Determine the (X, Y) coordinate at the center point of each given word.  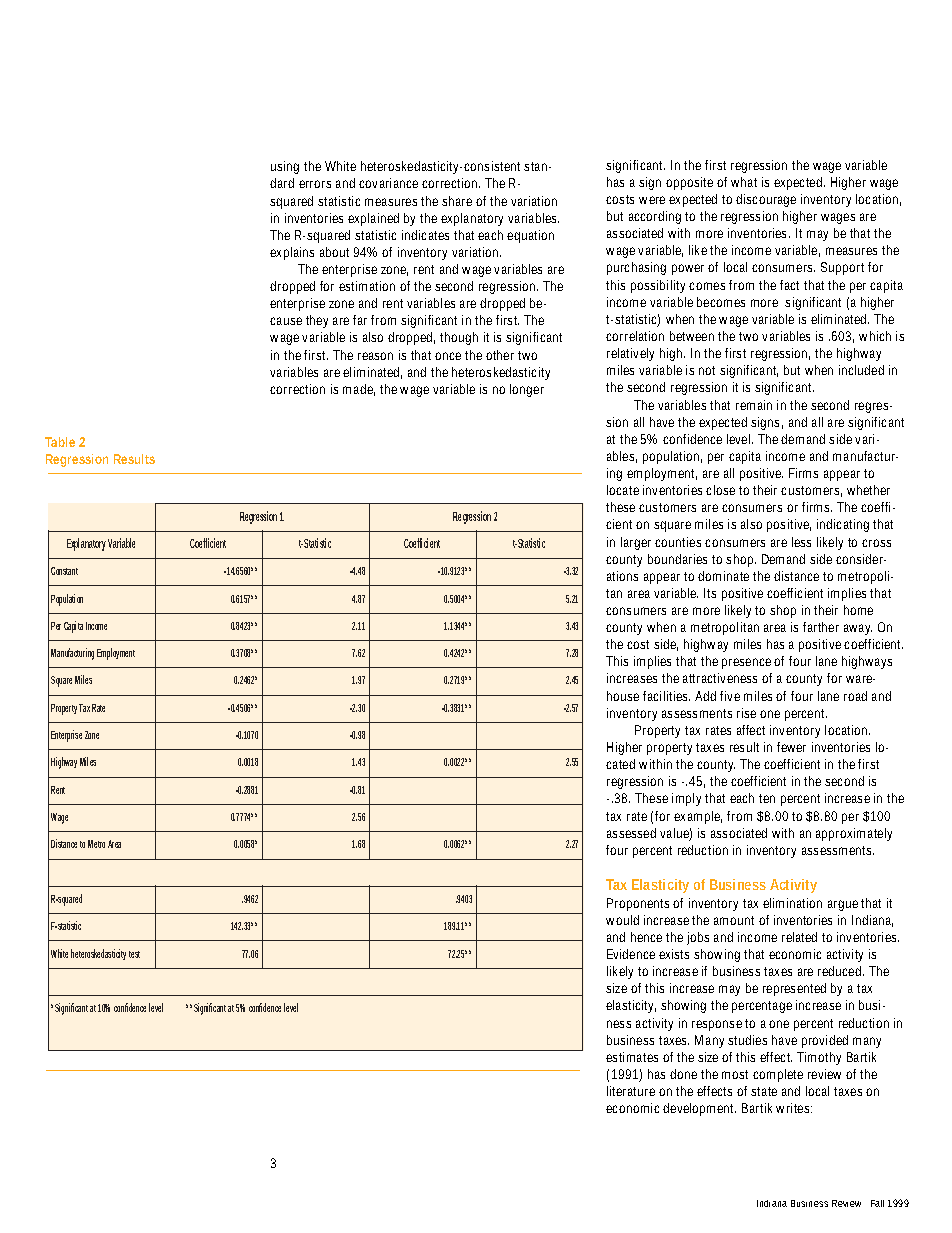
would (622, 920)
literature (631, 1091)
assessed (631, 833)
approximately (854, 834)
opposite (689, 183)
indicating (843, 525)
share (457, 201)
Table (60, 442)
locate (623, 490)
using (285, 167)
